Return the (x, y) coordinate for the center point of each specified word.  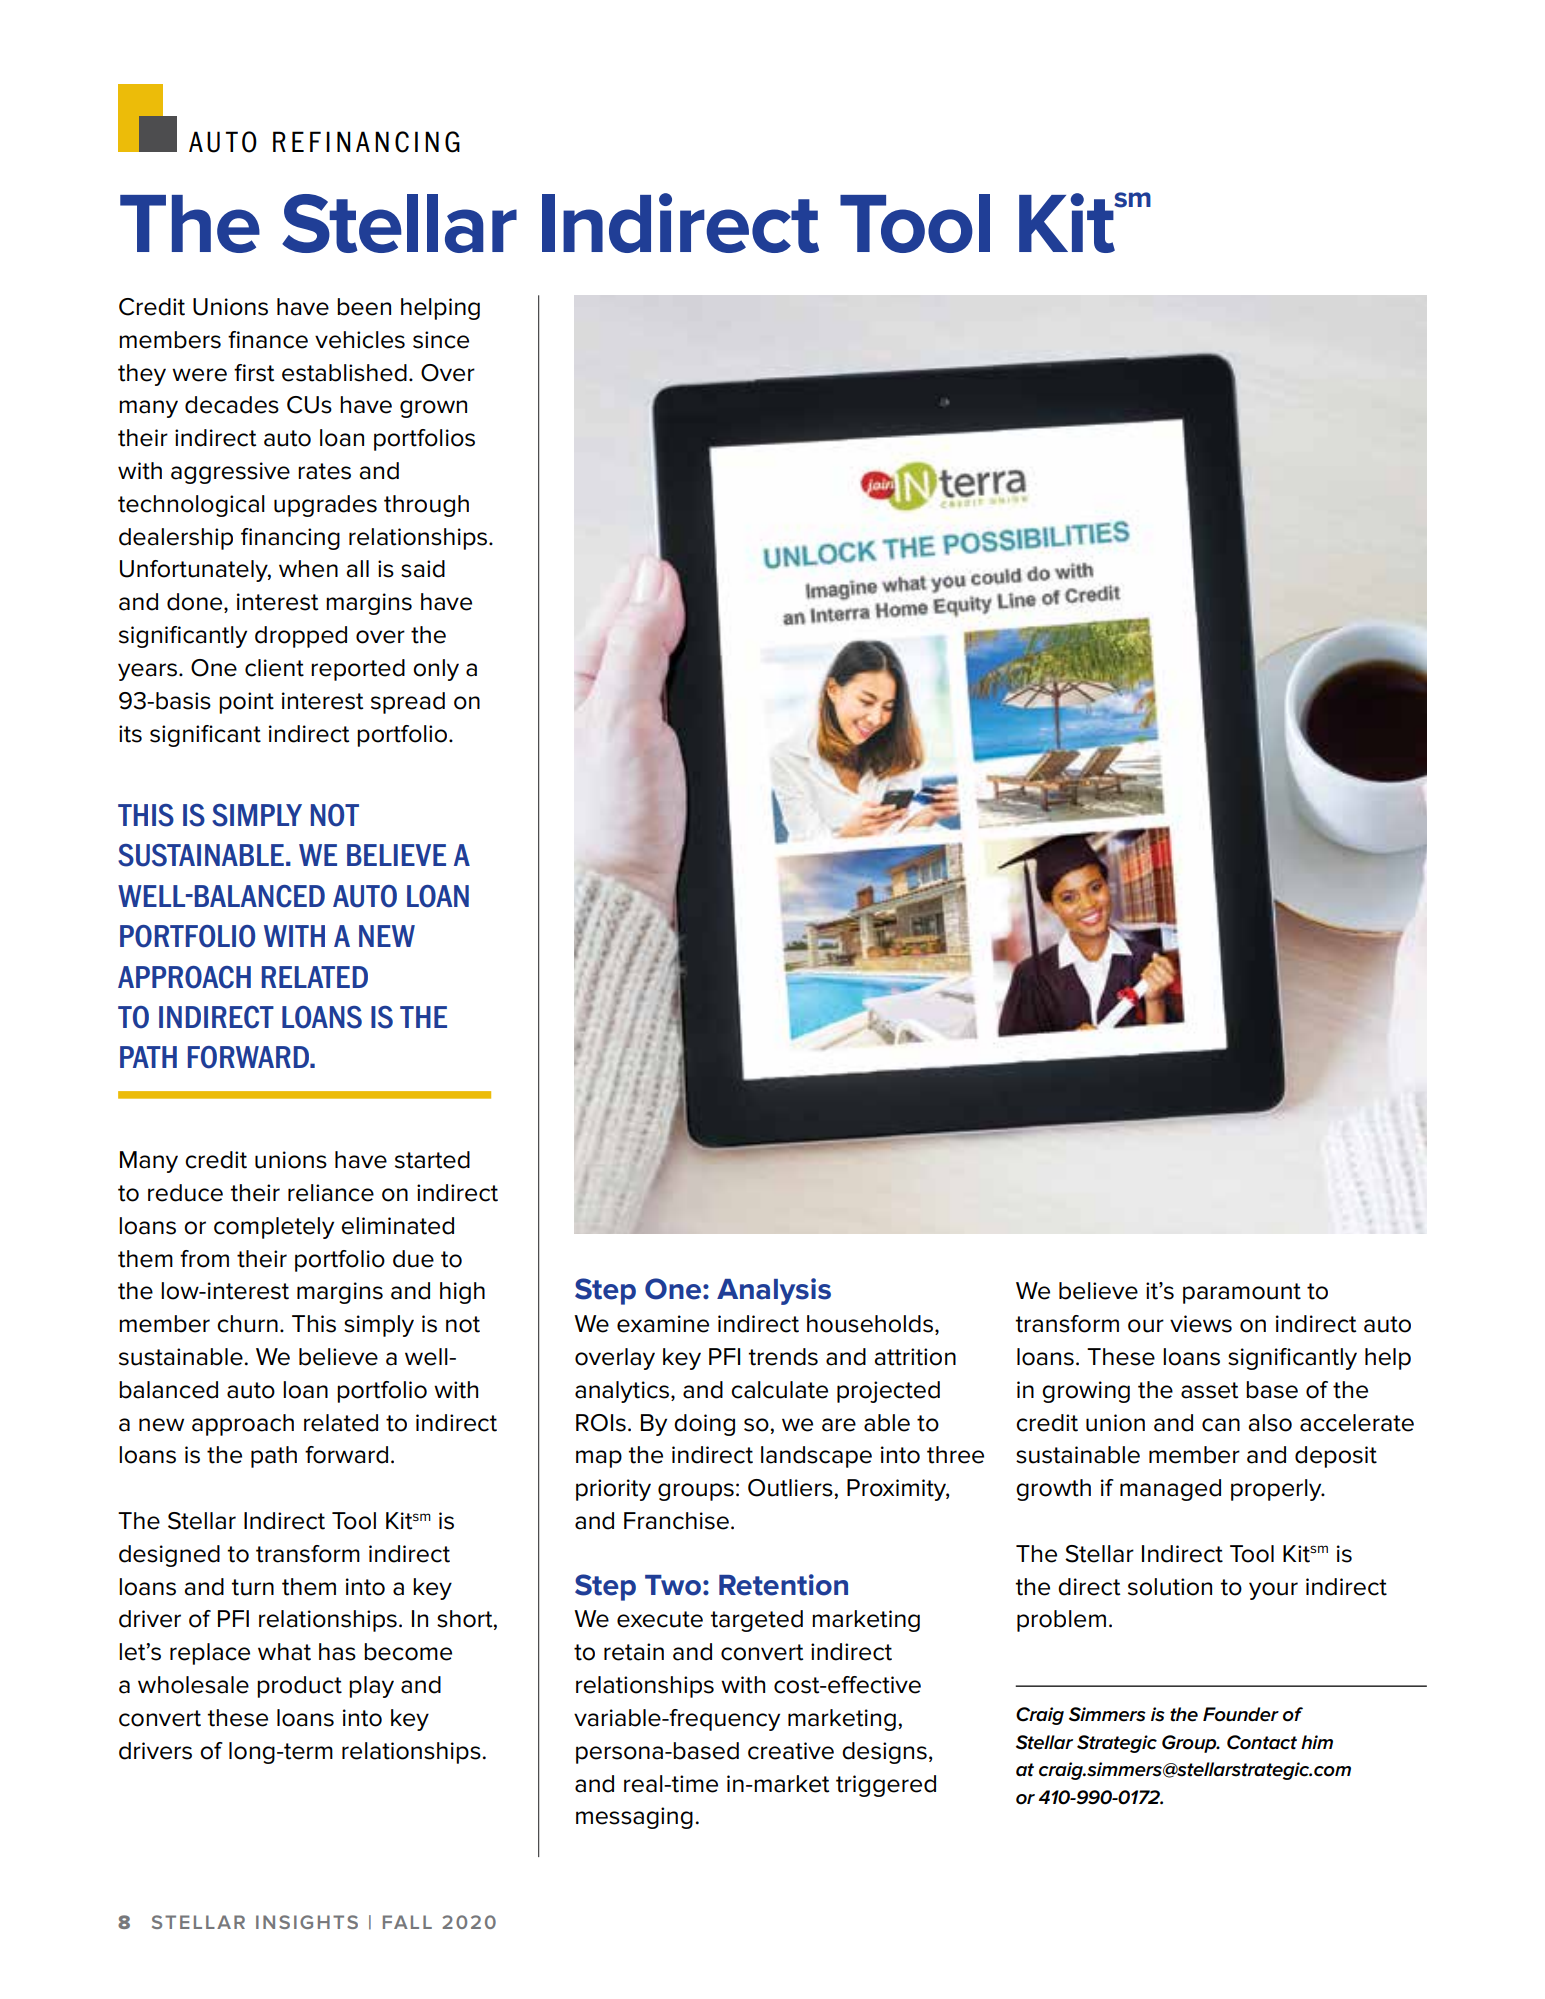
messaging (634, 1818)
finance (268, 340)
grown (433, 409)
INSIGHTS (307, 1922)
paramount (1242, 1293)
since (441, 340)
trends (783, 1357)
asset (1209, 1390)
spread (408, 703)
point (246, 703)
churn (247, 1324)
